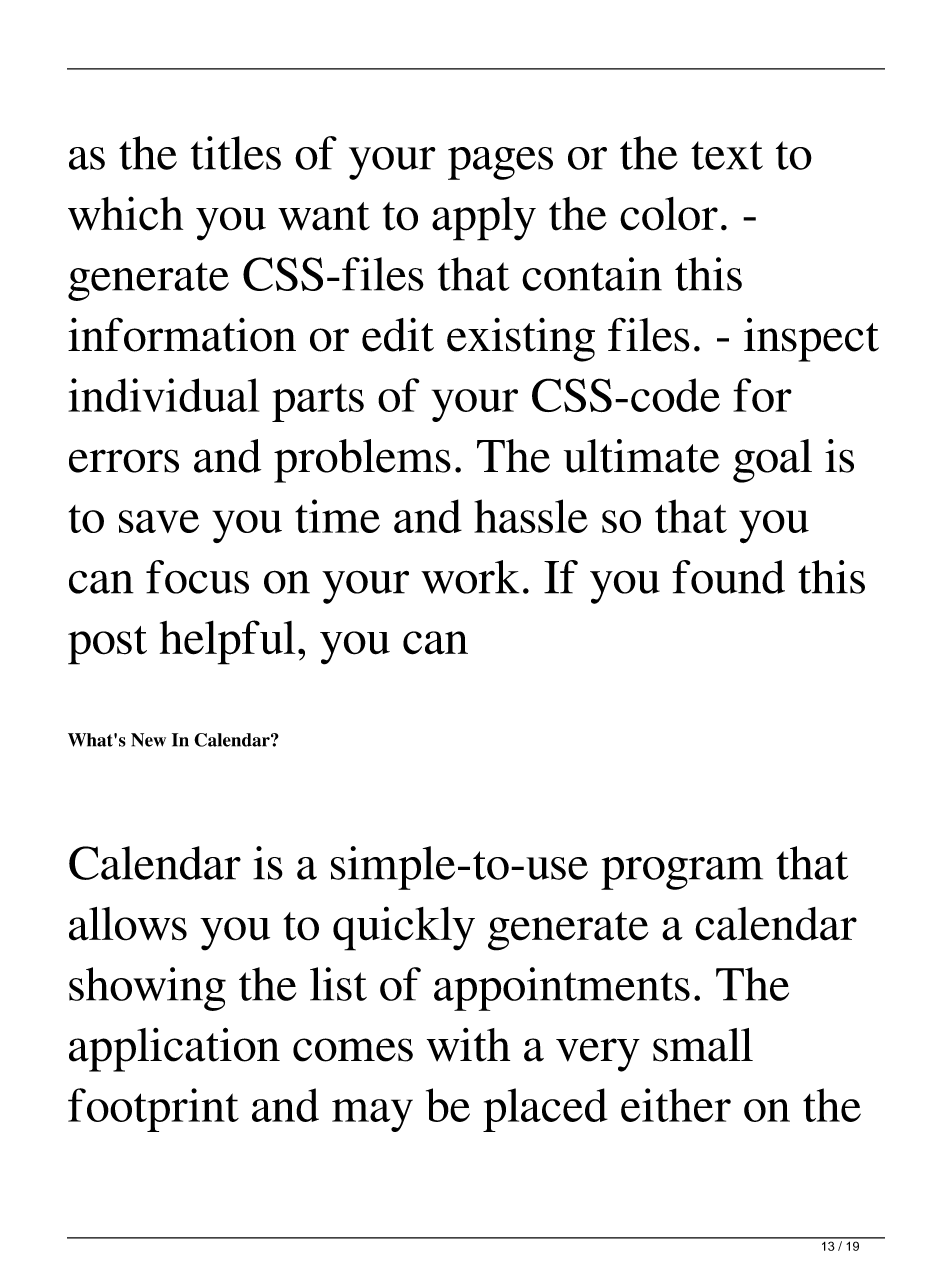 The width and height of the screenshot is (952, 1283). What do you see at coordinates (236, 153) in the screenshot?
I see `titles` at bounding box center [236, 153].
